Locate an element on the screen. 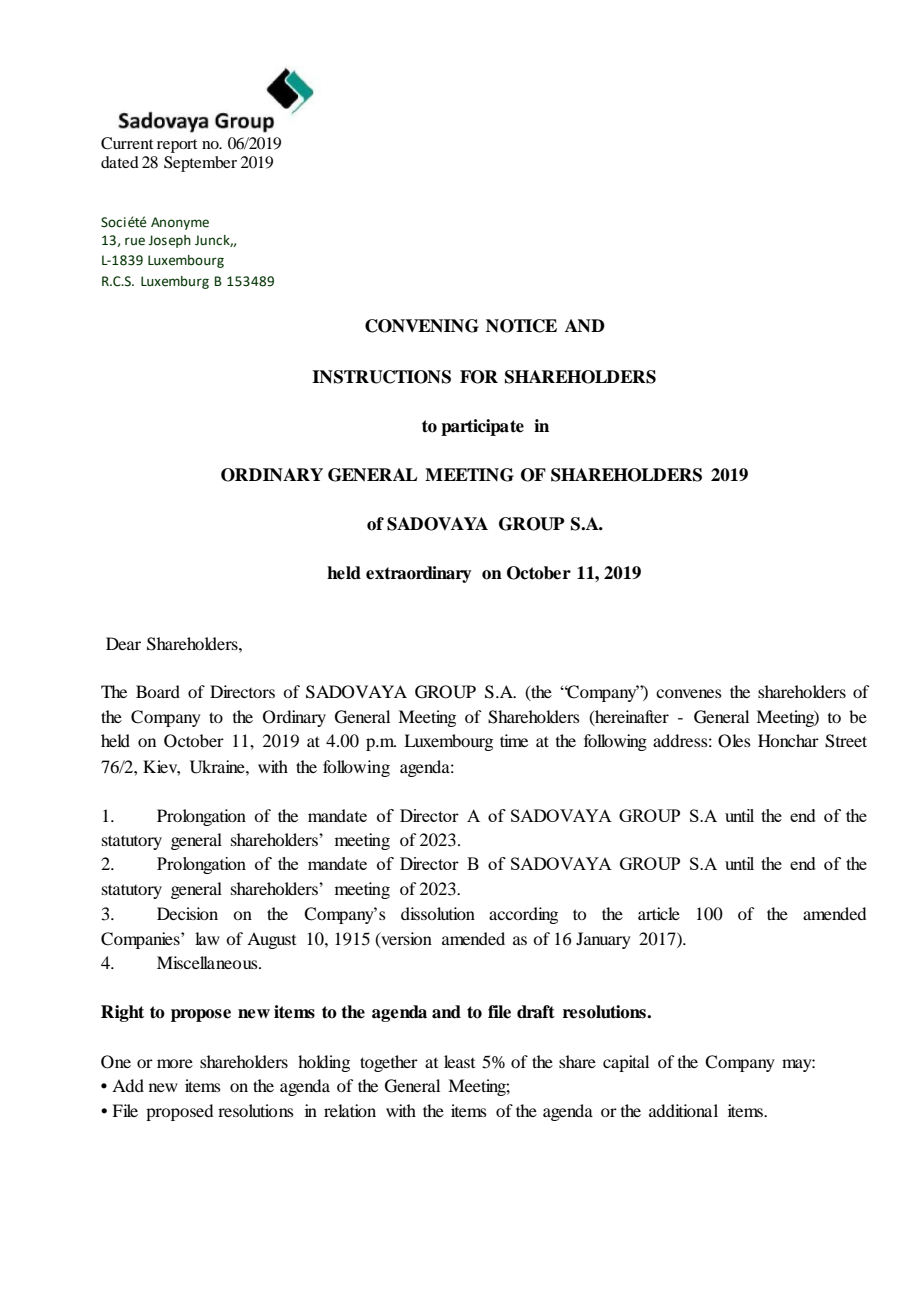  dissolution is located at coordinates (438, 913).
